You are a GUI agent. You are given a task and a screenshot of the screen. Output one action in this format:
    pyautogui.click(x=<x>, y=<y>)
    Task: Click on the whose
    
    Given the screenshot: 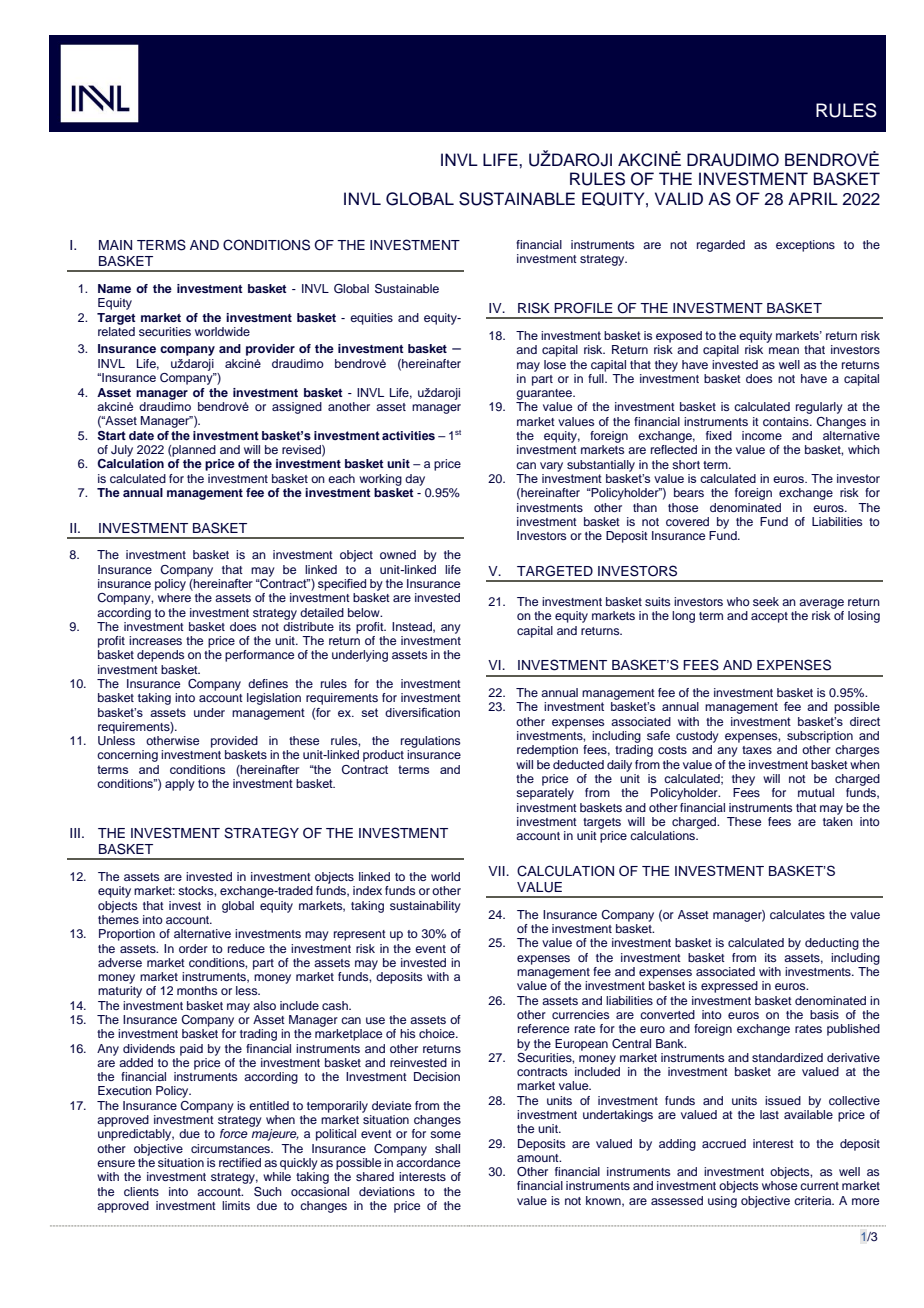 What is the action you would take?
    pyautogui.click(x=779, y=1185)
